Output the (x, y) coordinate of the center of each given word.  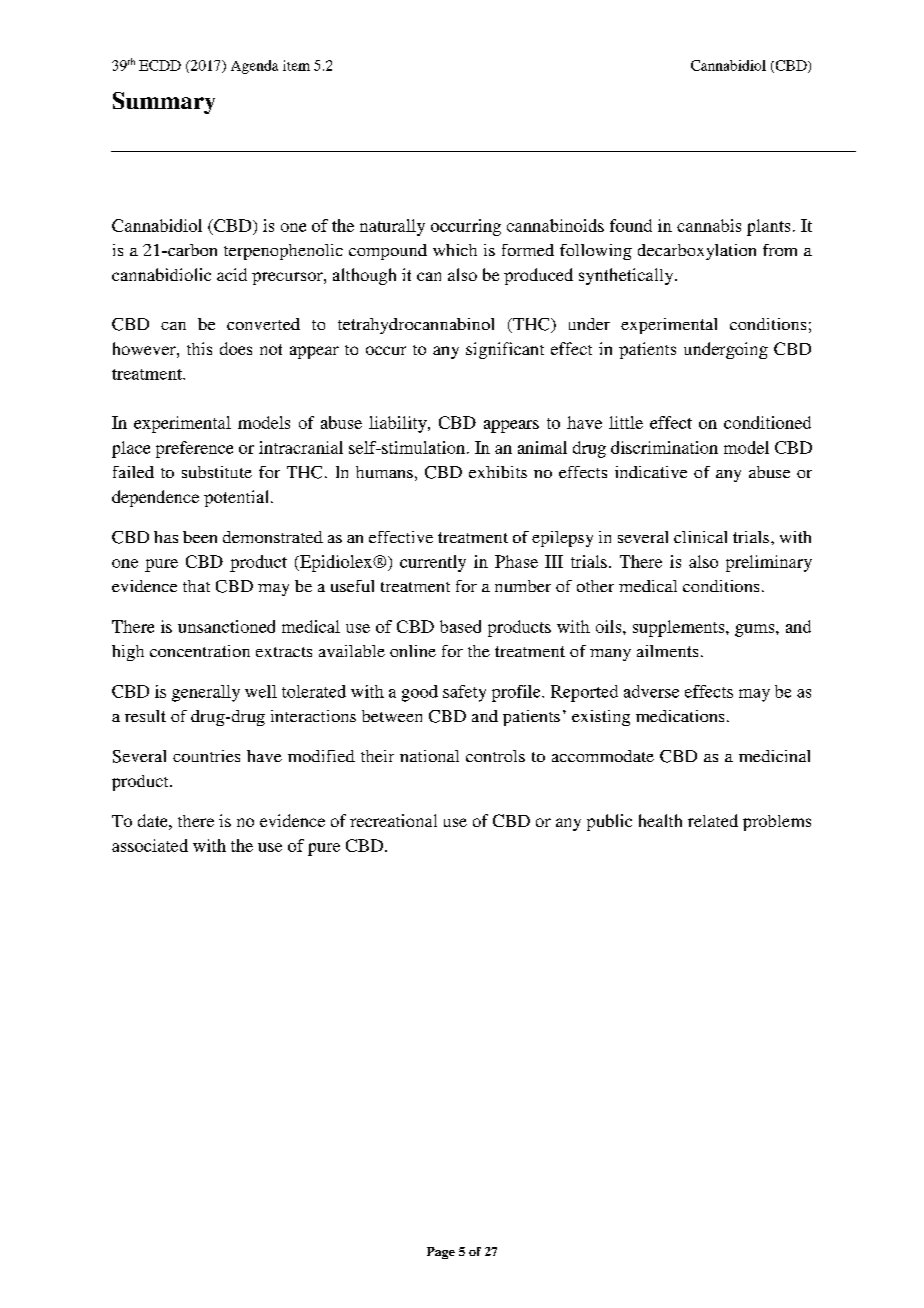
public (609, 822)
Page (441, 1253)
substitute (217, 472)
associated (150, 845)
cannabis (709, 225)
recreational (393, 820)
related (713, 820)
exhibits (498, 472)
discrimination (664, 447)
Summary (164, 103)
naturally (392, 227)
